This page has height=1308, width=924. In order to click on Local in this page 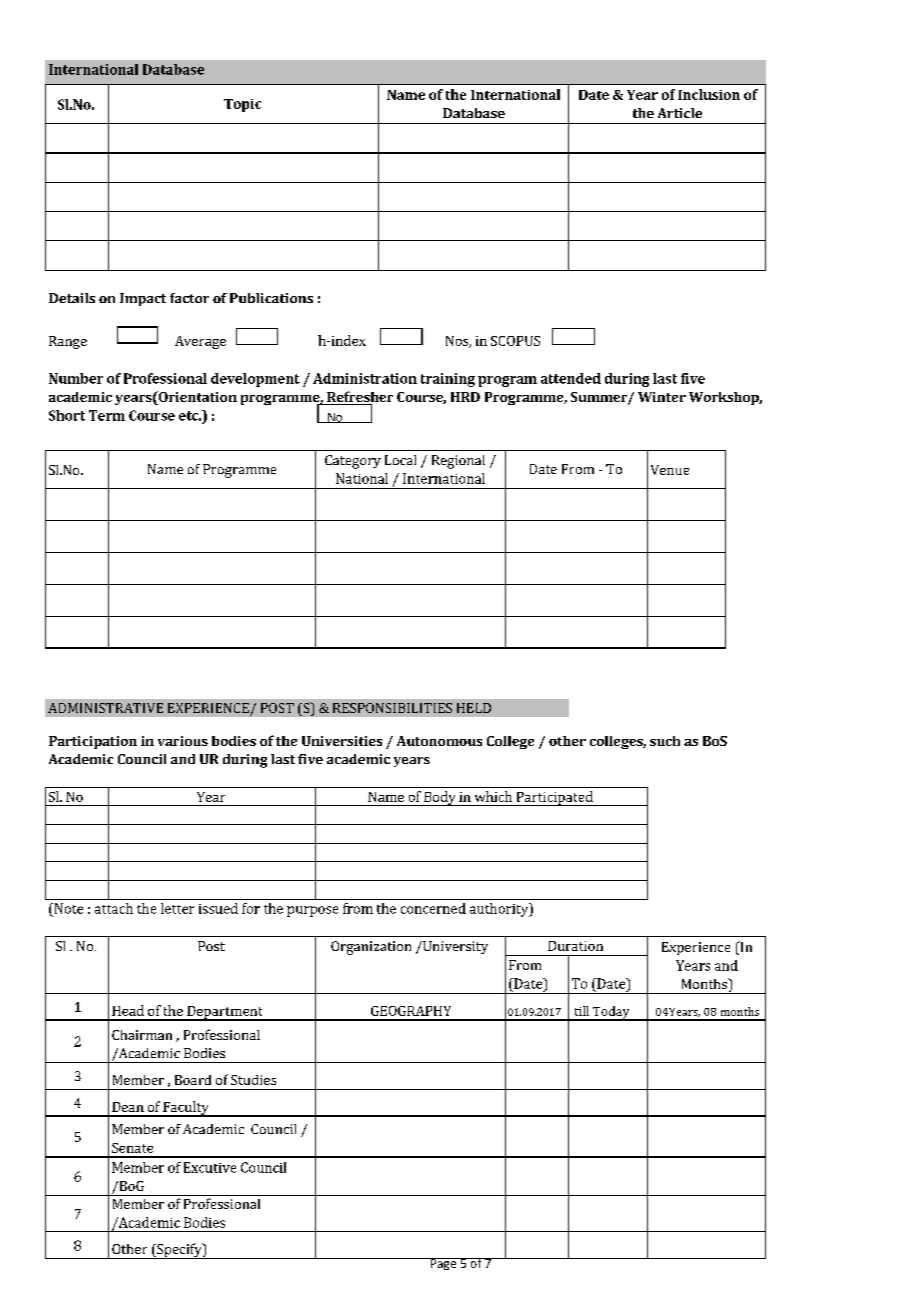, I will do `click(400, 460)`.
